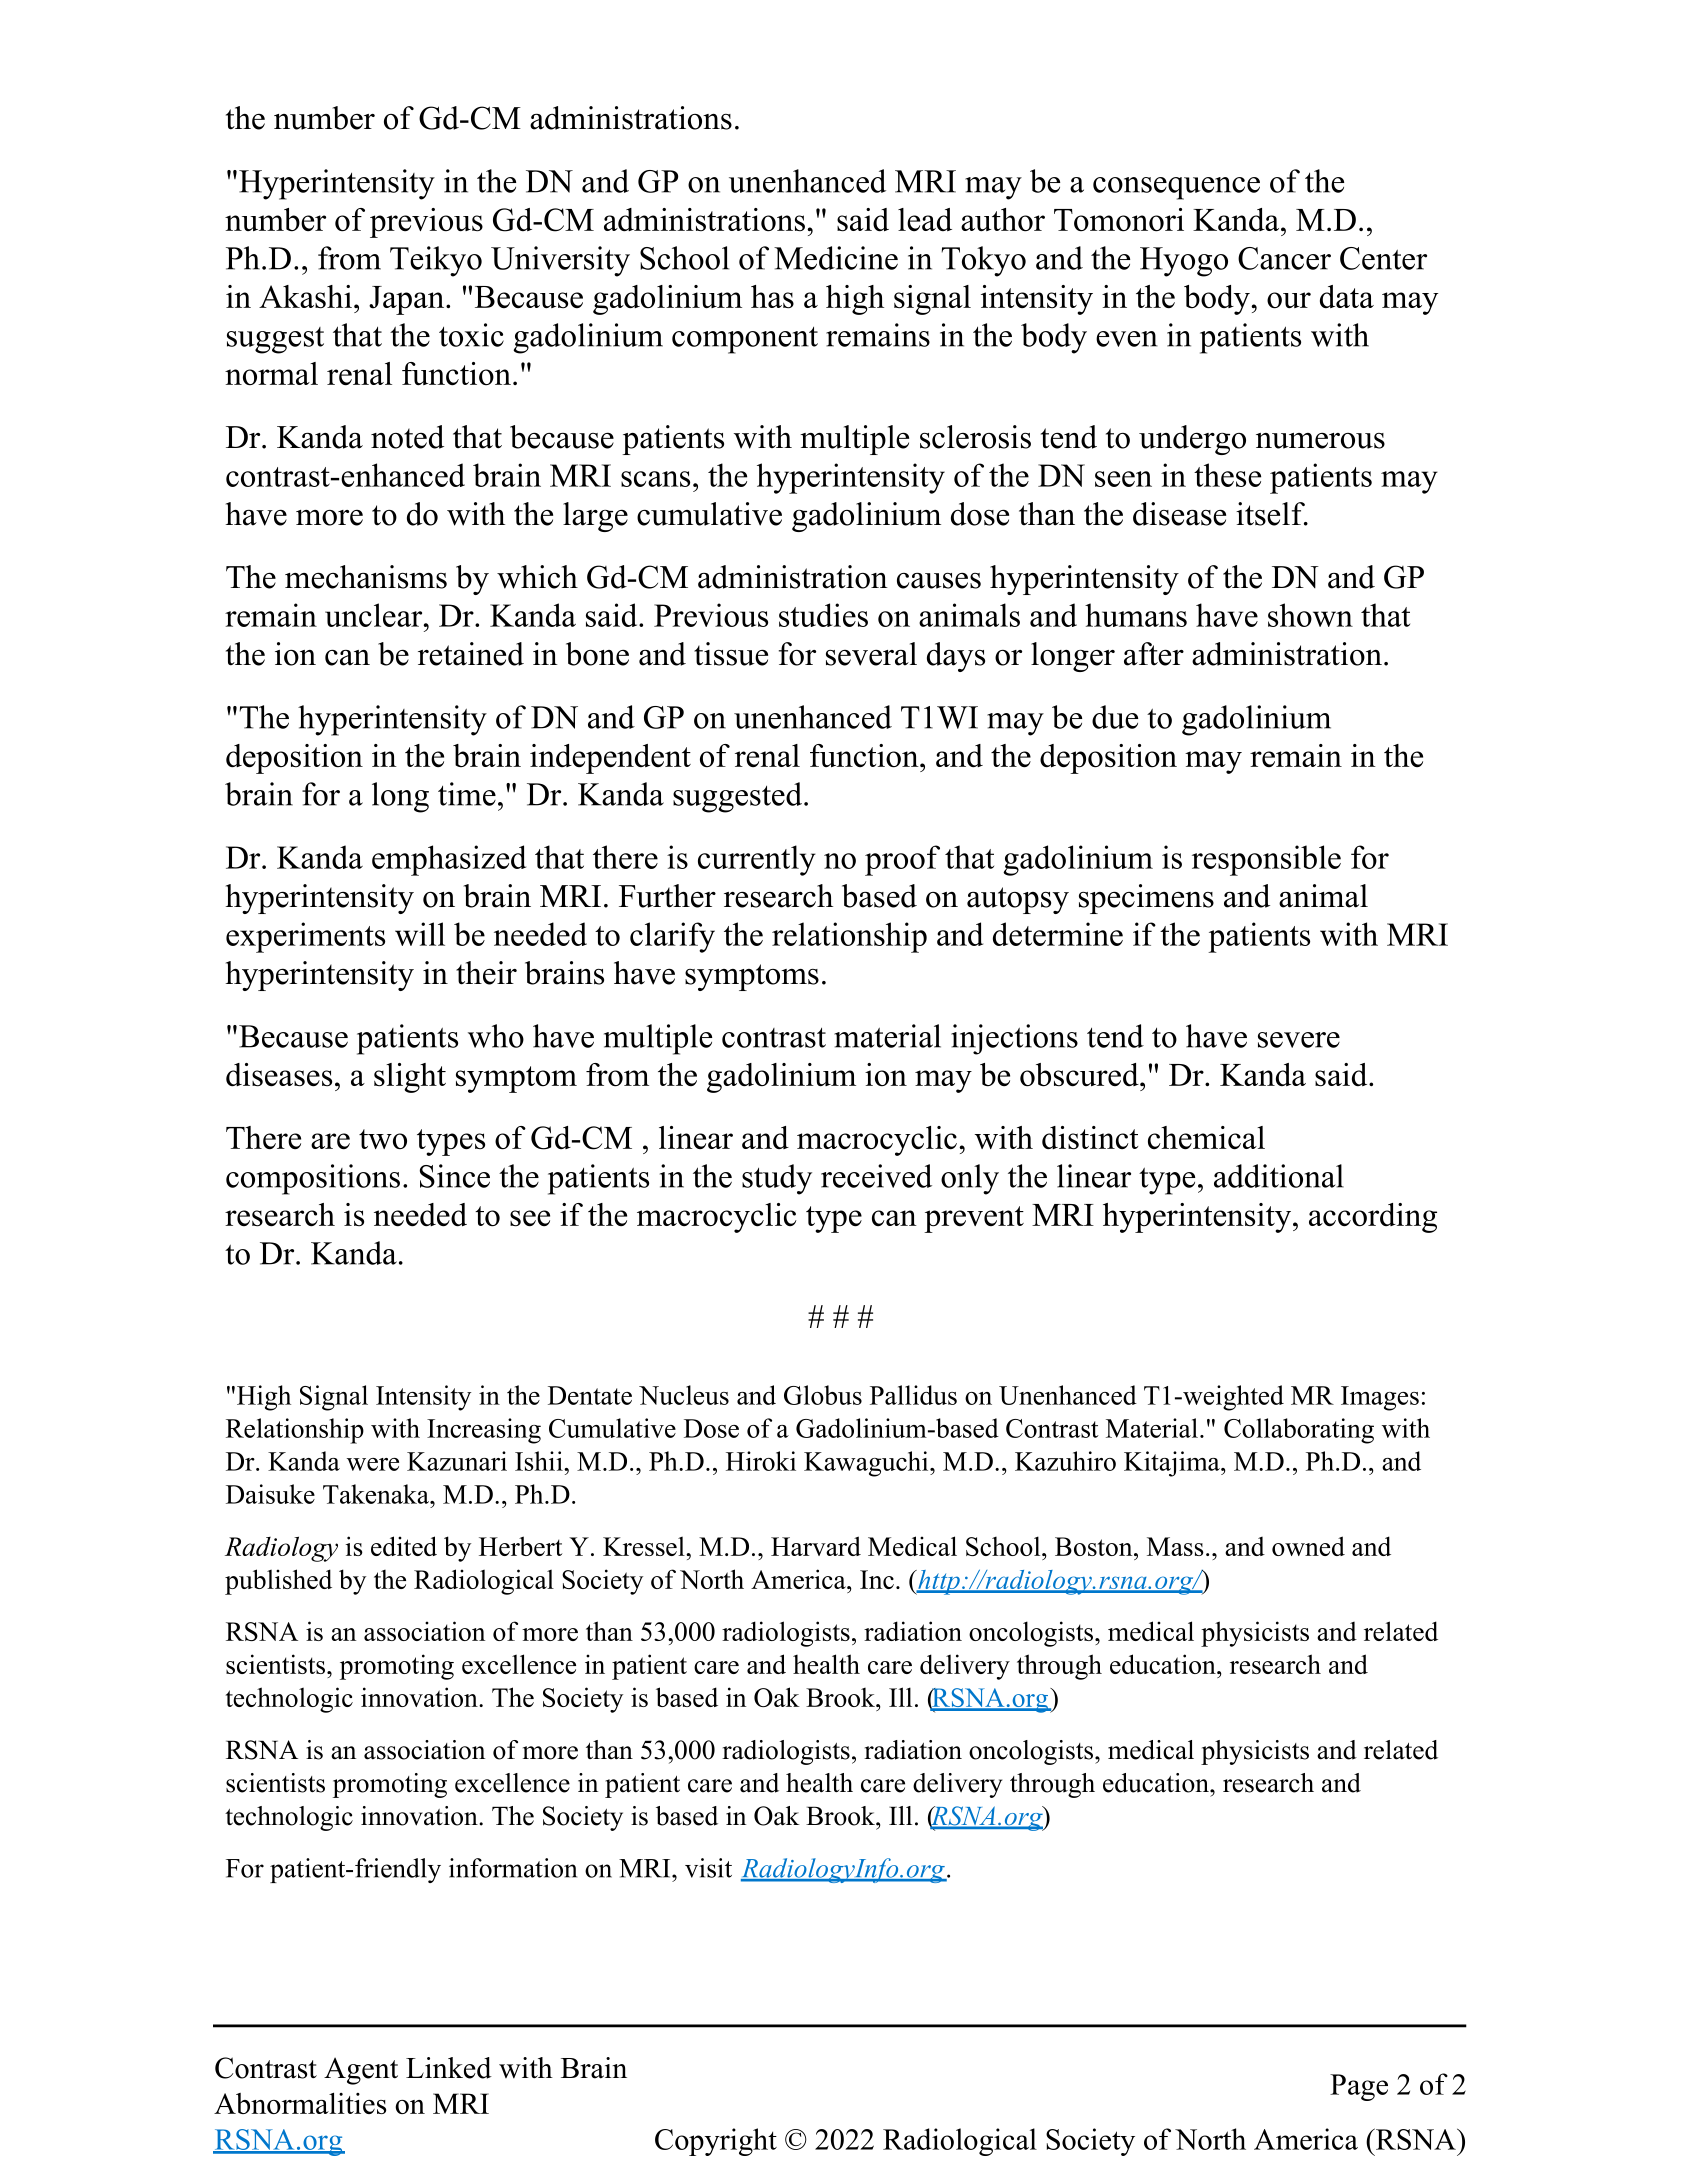 This screenshot has width=1682, height=2177. I want to click on additional, so click(1279, 1176).
